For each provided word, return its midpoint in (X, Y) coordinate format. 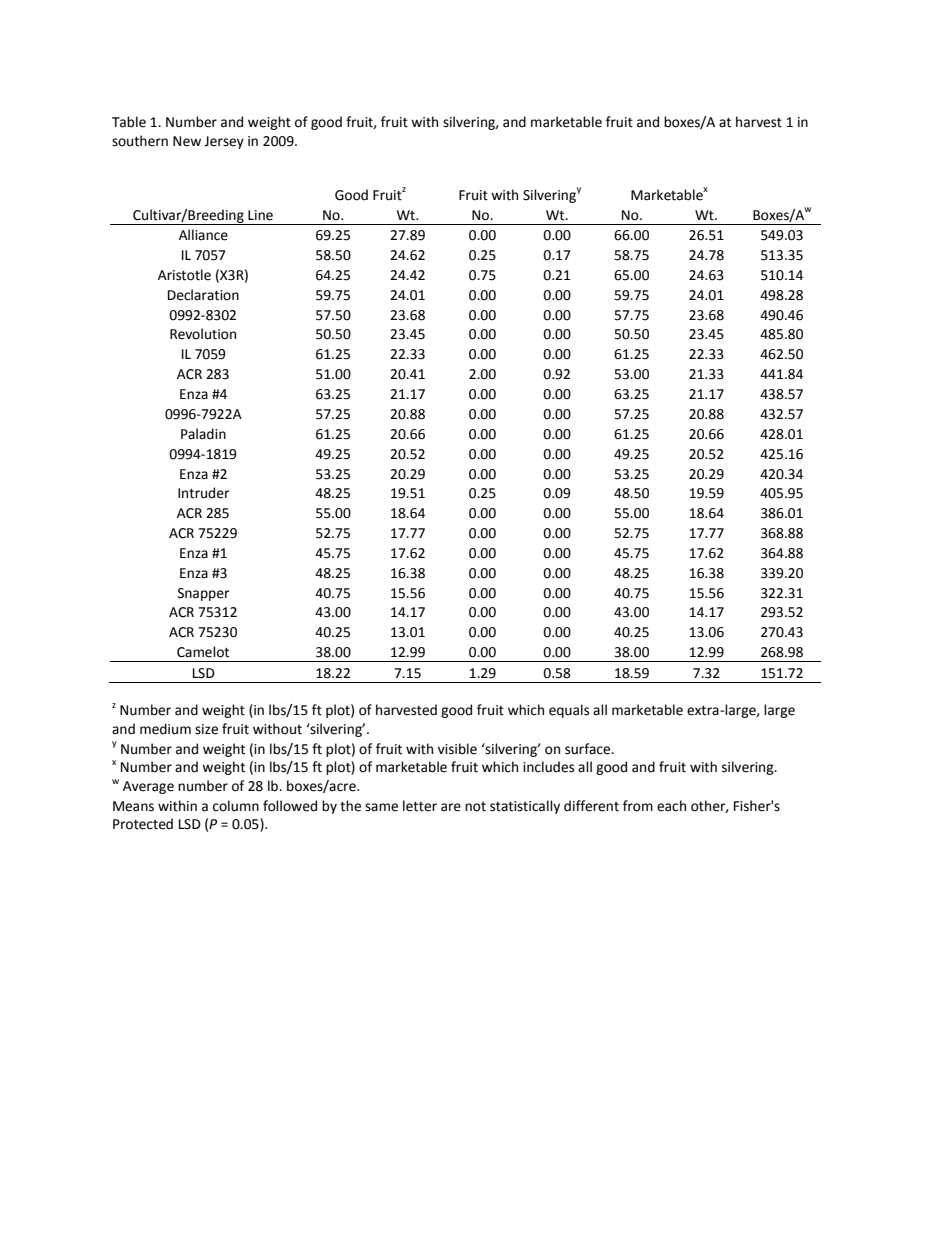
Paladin (203, 434)
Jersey (224, 142)
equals (569, 711)
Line (260, 215)
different (591, 806)
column (236, 806)
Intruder (204, 493)
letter (420, 806)
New (187, 141)
